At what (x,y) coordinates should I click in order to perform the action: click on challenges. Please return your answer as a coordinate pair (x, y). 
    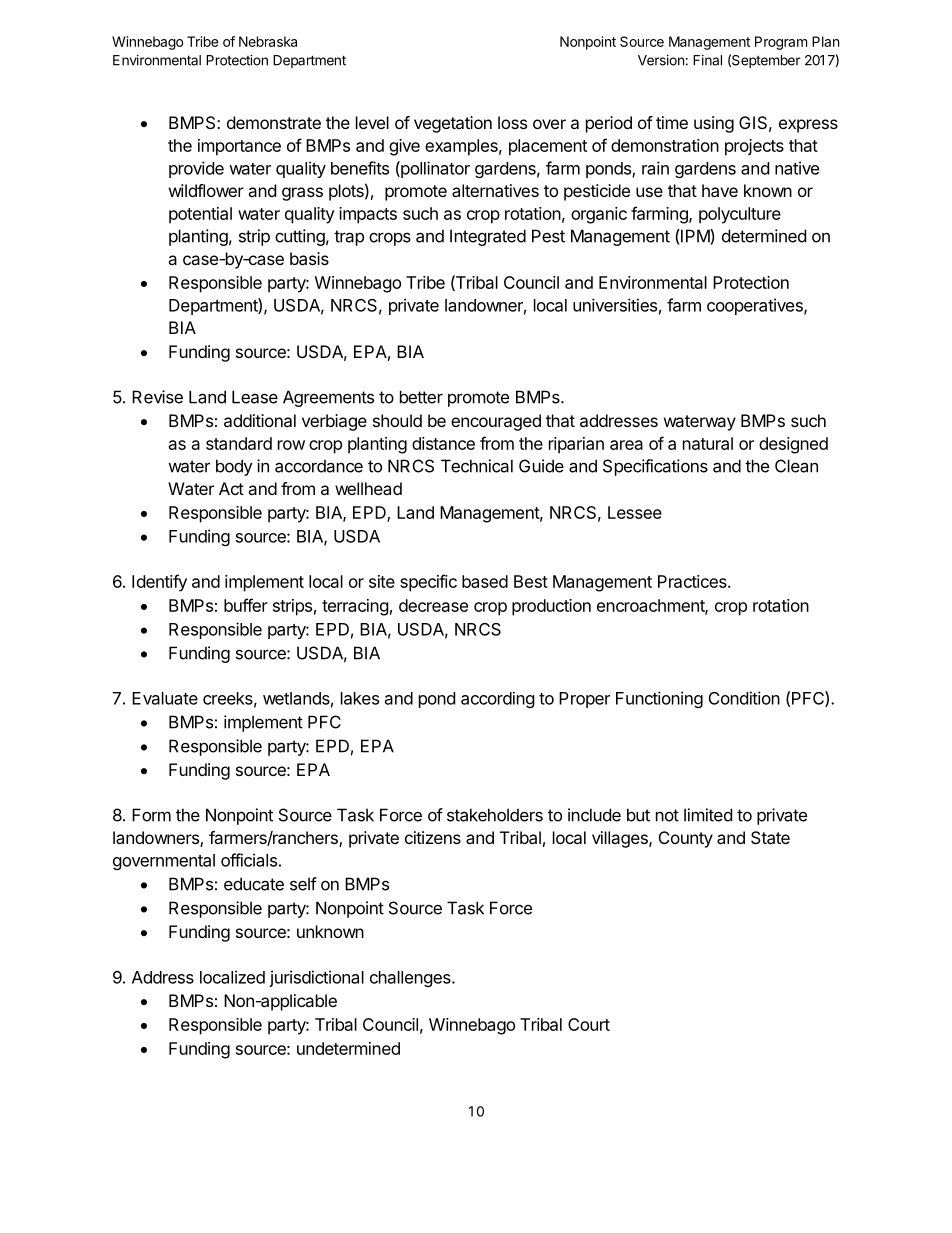
    Looking at the image, I should click on (411, 979).
